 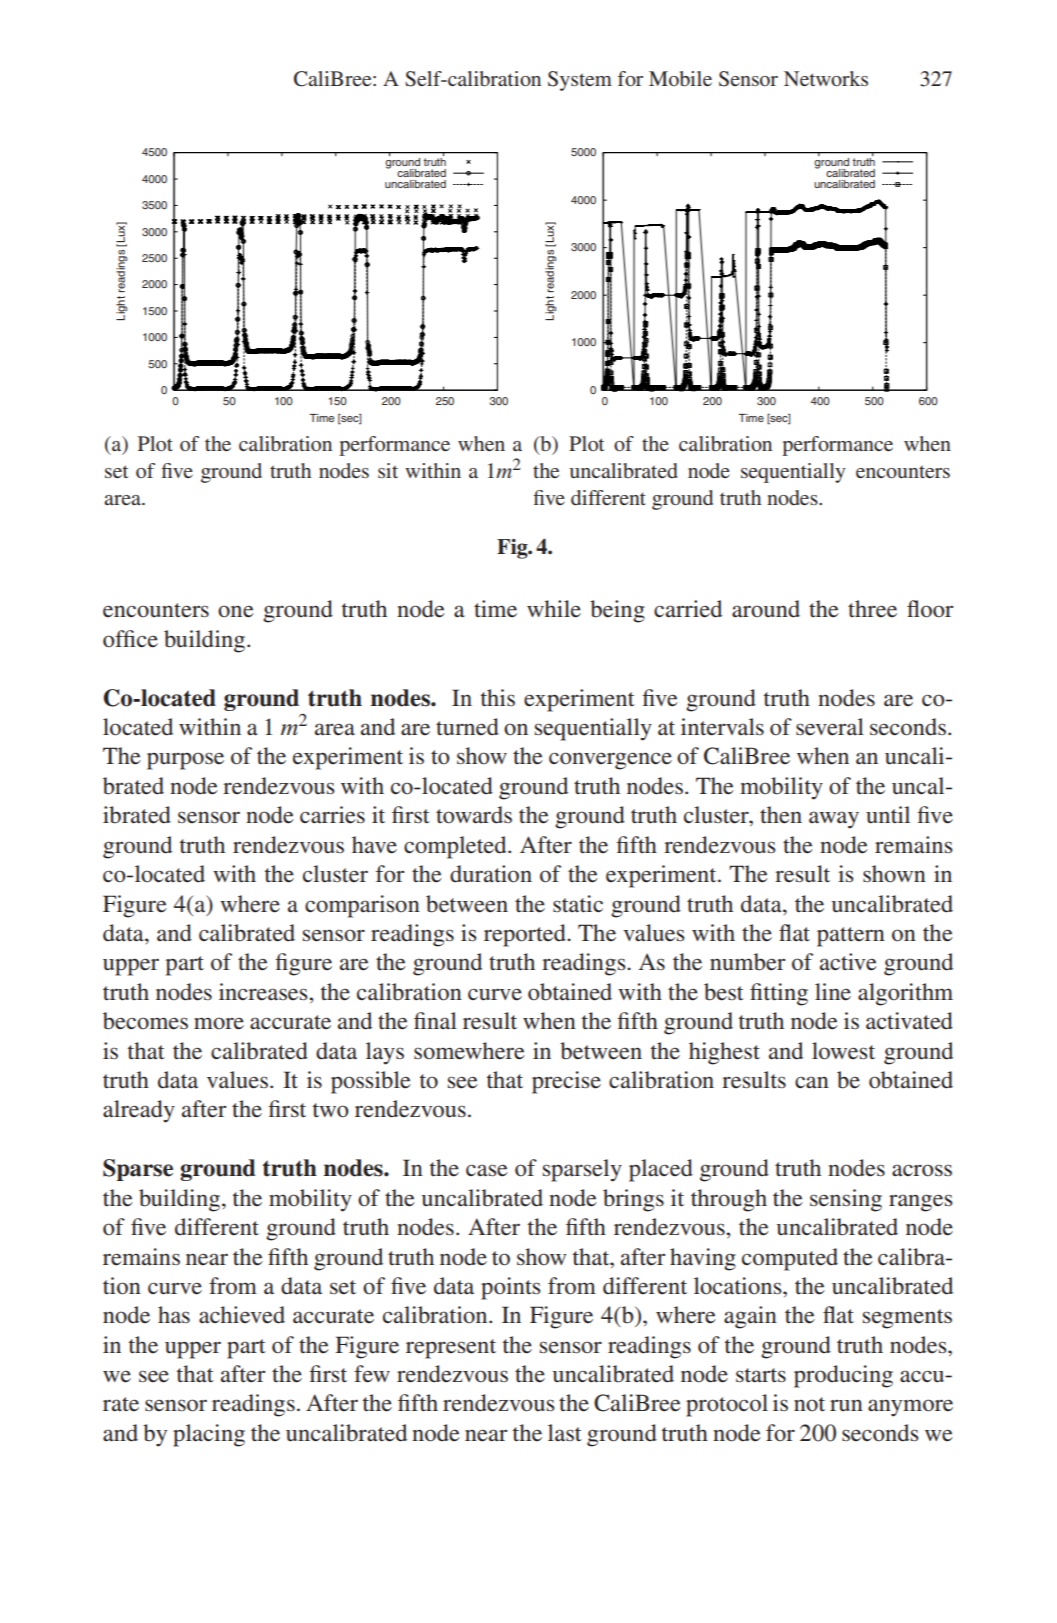 I want to click on Networks, so click(x=826, y=78).
